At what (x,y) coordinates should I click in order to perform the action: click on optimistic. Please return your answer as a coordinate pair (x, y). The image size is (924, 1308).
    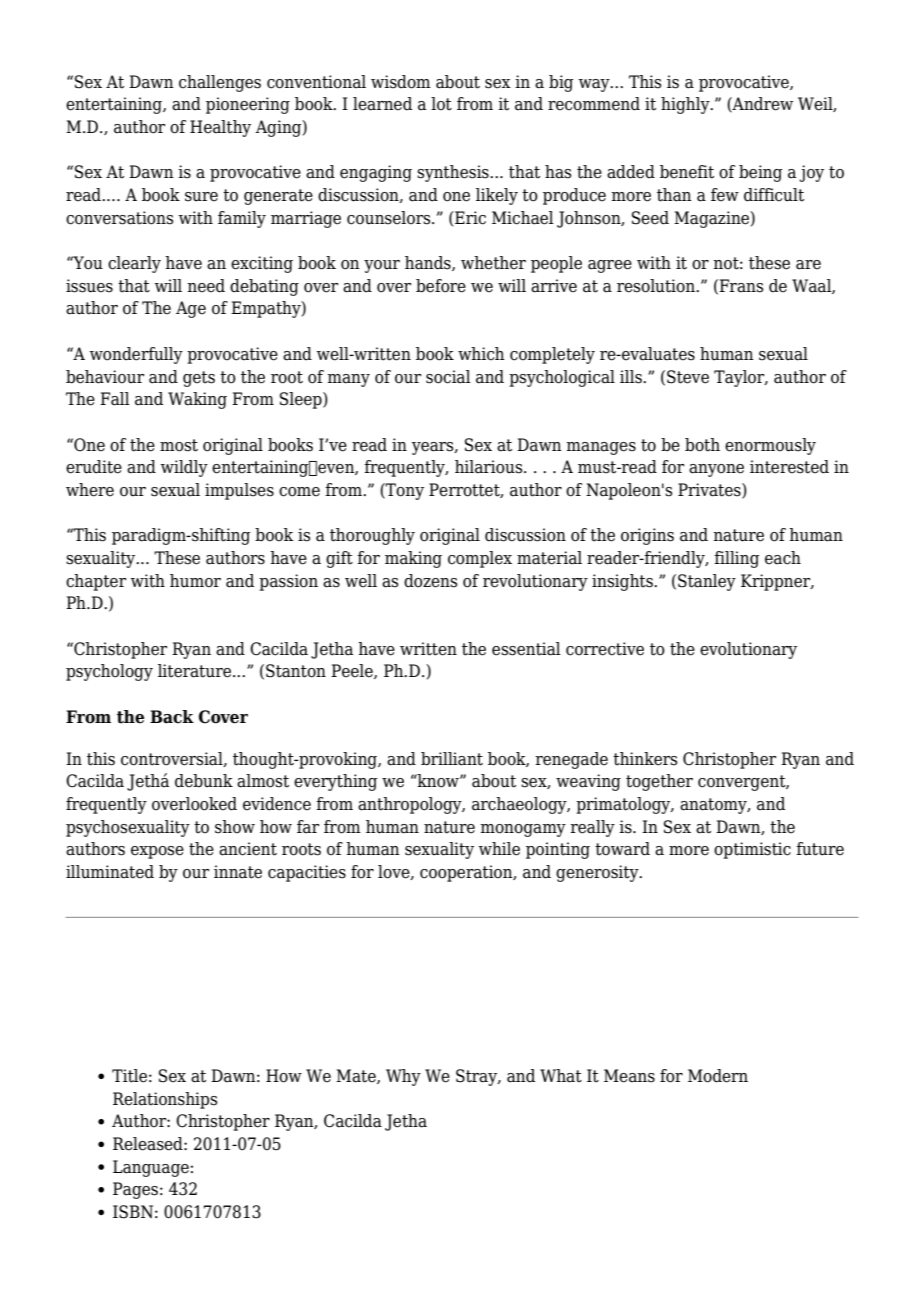
    Looking at the image, I should click on (752, 850).
